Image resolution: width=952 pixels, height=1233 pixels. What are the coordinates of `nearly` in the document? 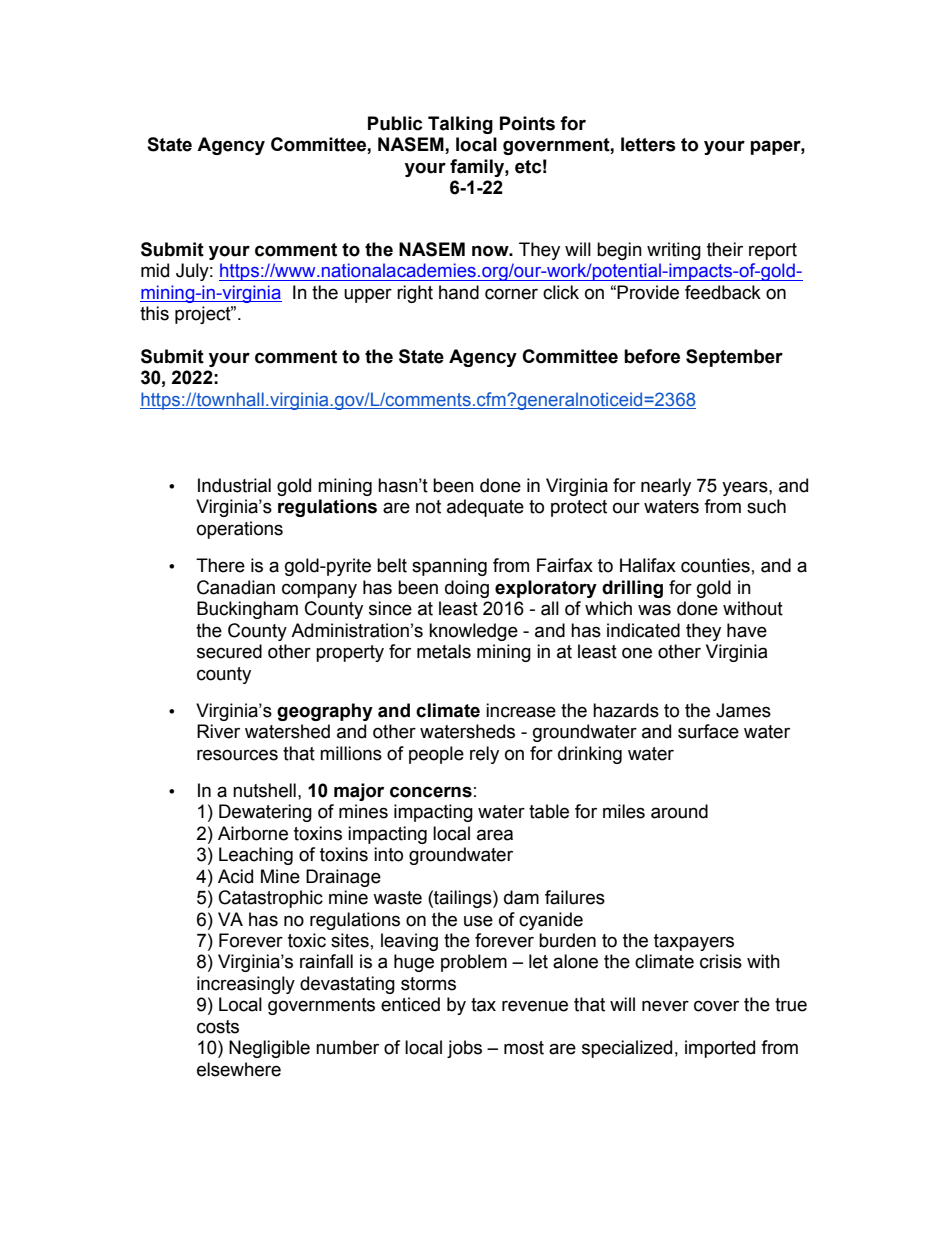 It's located at (666, 487).
